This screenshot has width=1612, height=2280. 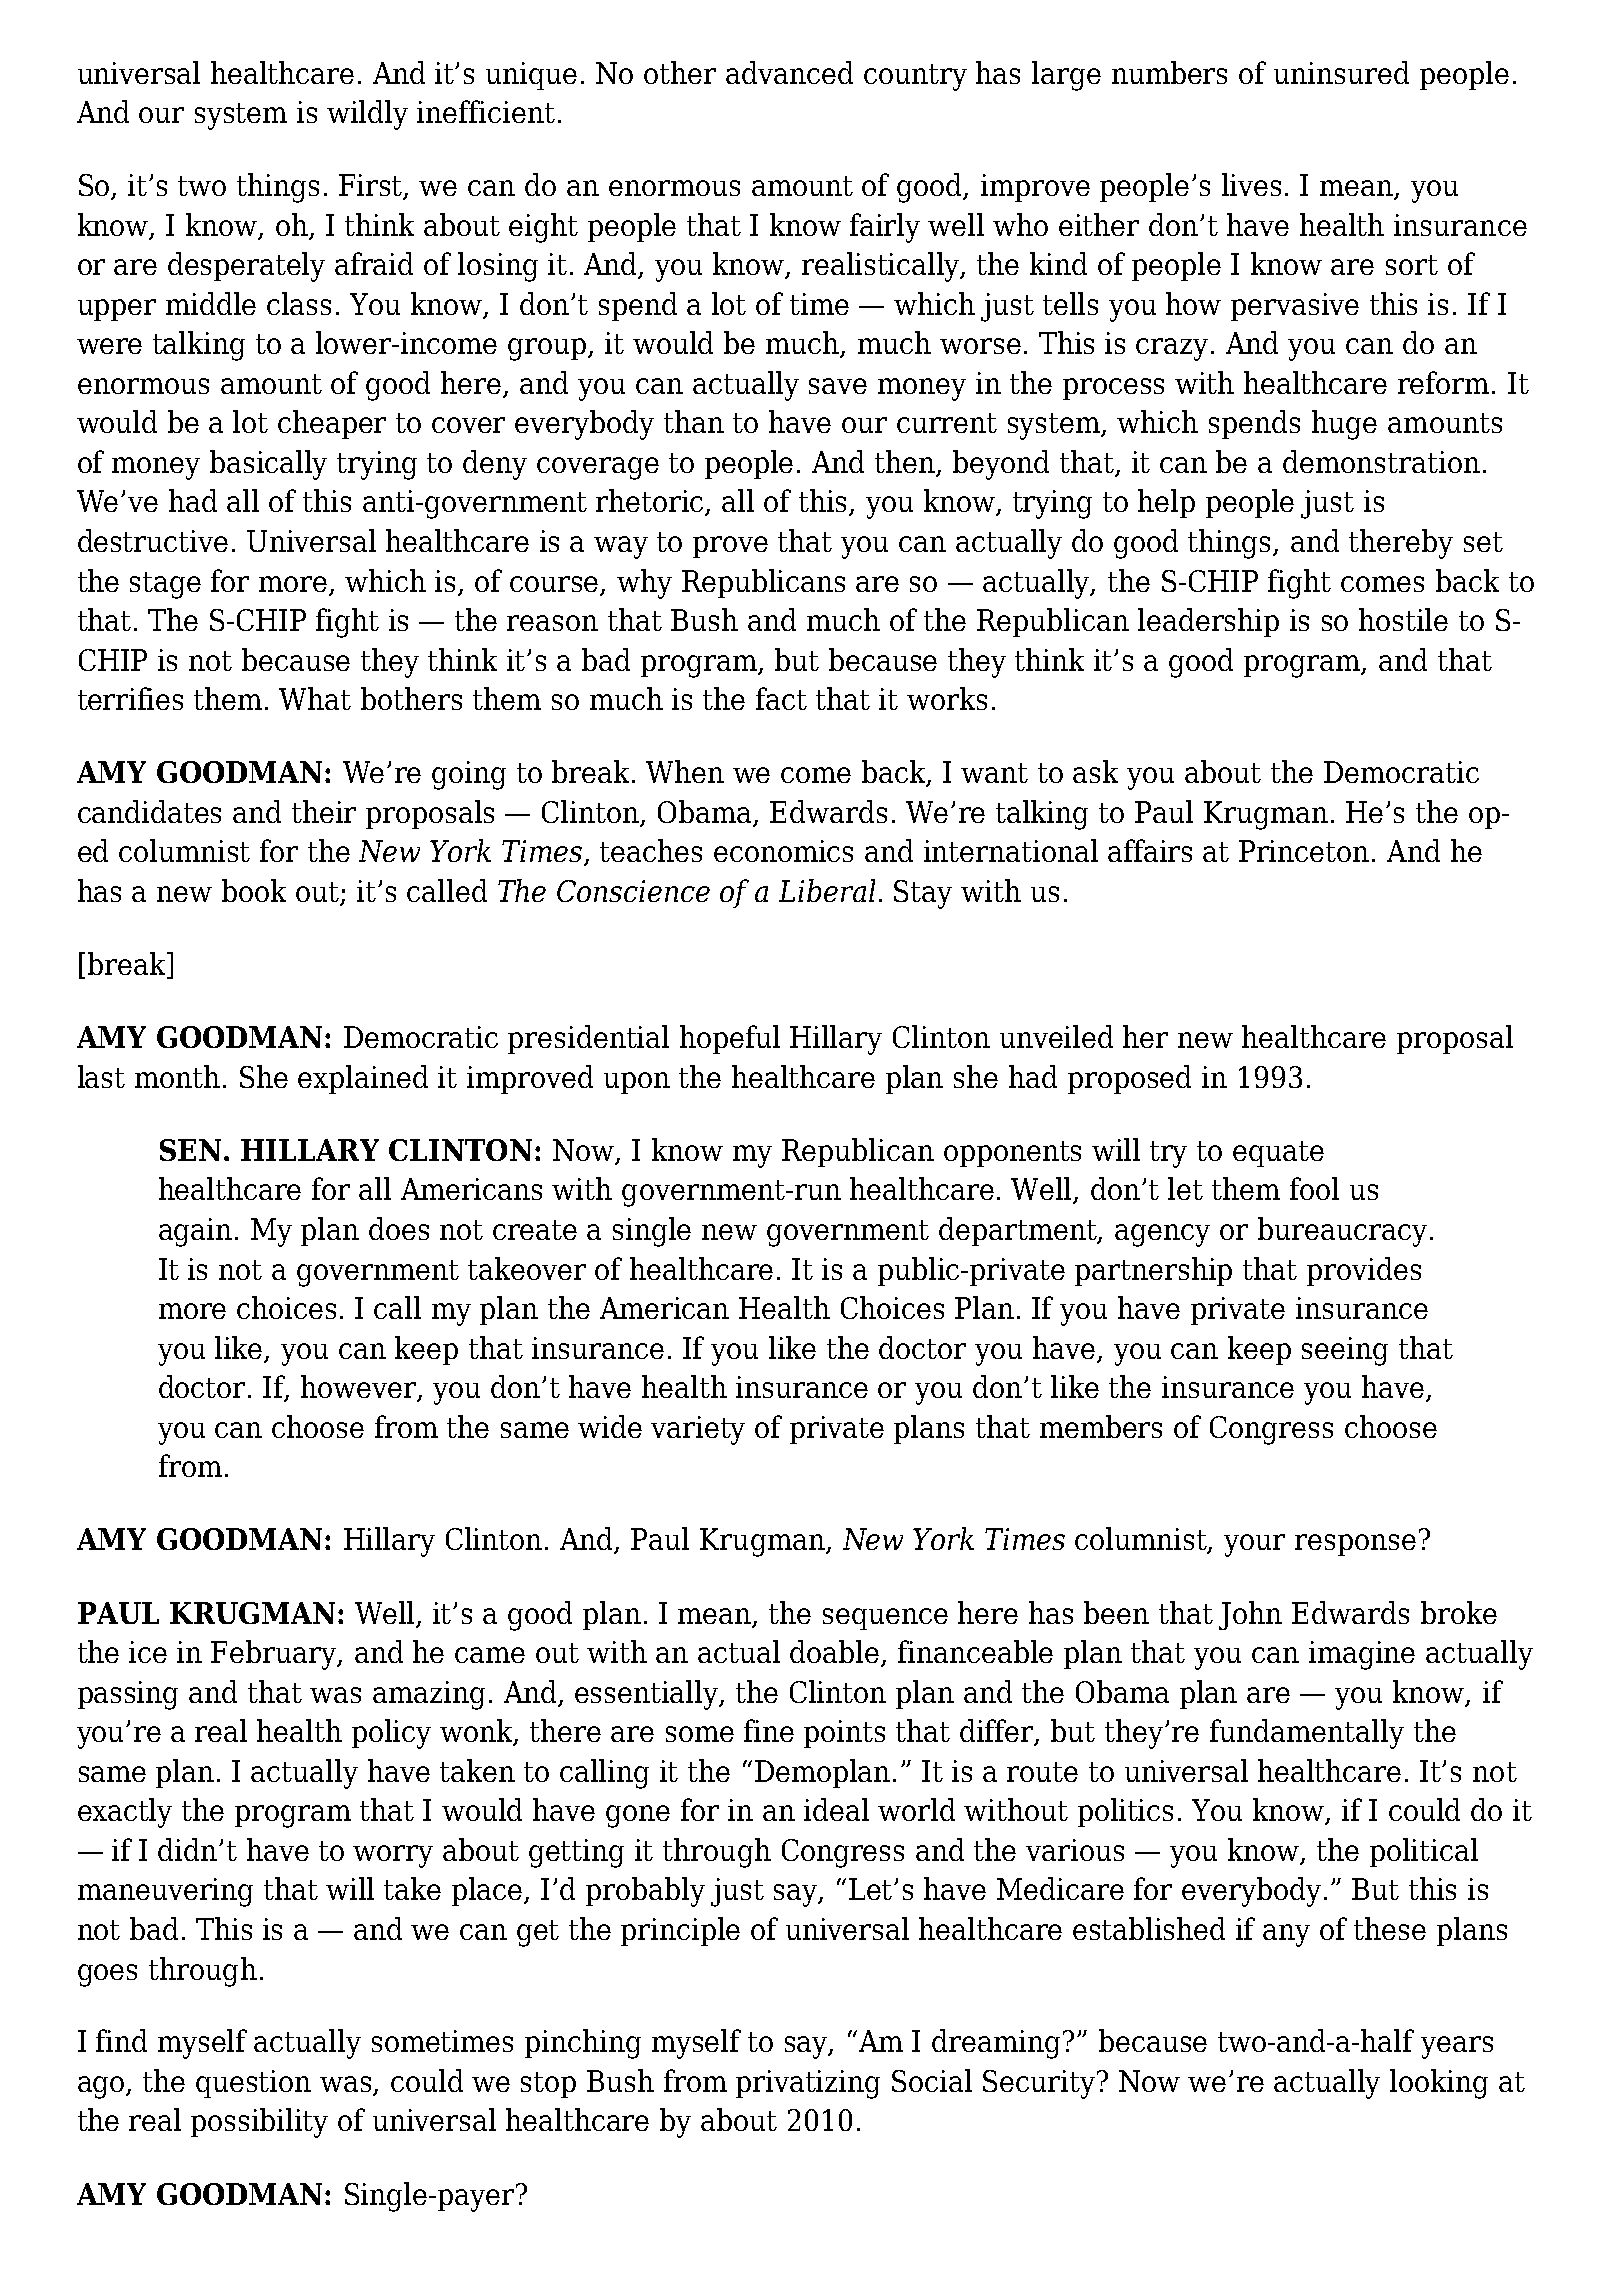 What do you see at coordinates (195, 1232) in the screenshot?
I see `again` at bounding box center [195, 1232].
